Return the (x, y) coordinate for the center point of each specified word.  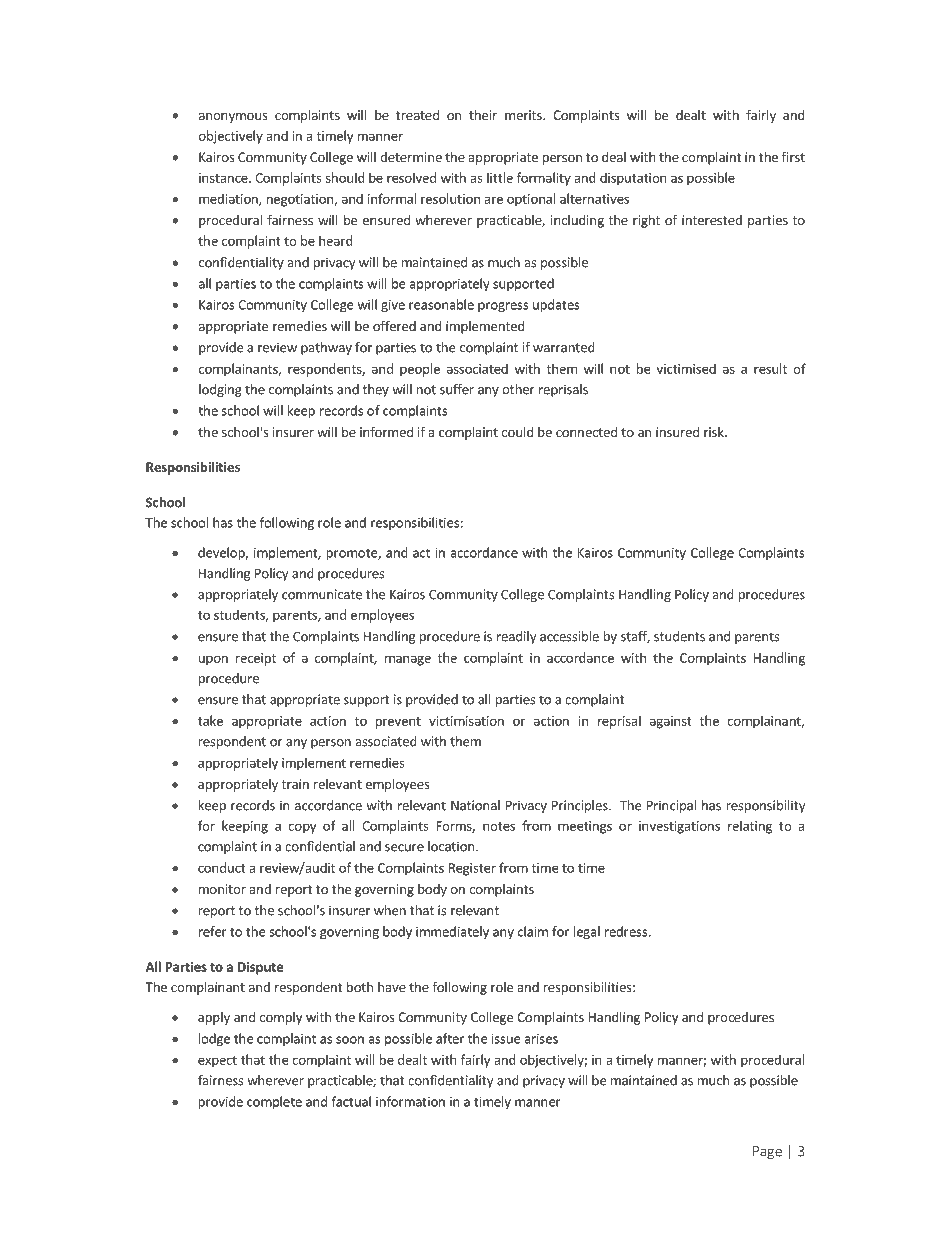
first (793, 157)
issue (506, 1039)
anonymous (233, 118)
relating (750, 827)
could (518, 432)
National (475, 805)
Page (767, 1152)
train (295, 784)
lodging (220, 390)
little (500, 177)
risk (715, 432)
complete (274, 1102)
